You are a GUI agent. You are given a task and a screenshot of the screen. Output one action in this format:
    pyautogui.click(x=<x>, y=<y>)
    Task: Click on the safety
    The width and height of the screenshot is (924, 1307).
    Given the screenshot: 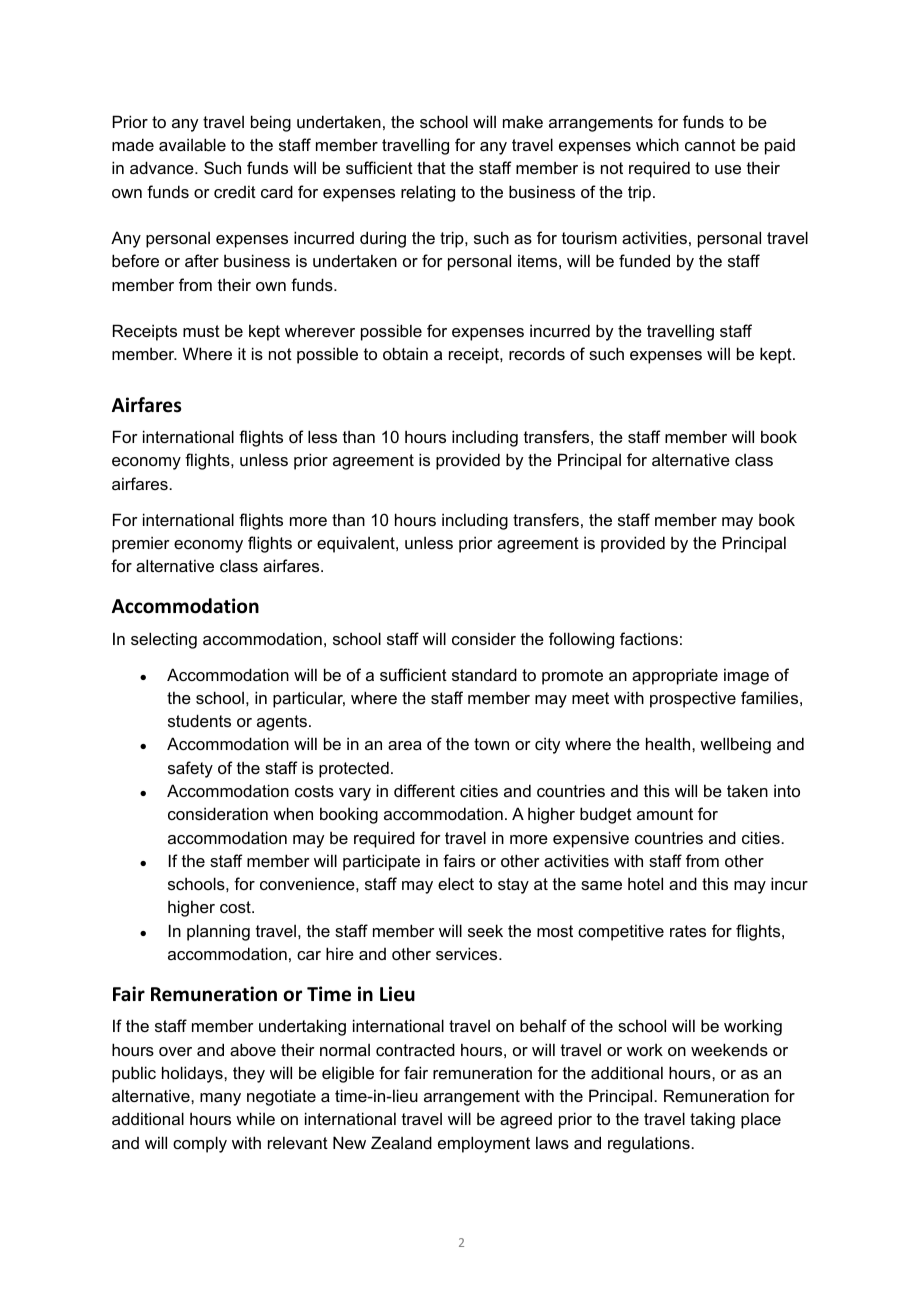 What is the action you would take?
    pyautogui.click(x=190, y=769)
